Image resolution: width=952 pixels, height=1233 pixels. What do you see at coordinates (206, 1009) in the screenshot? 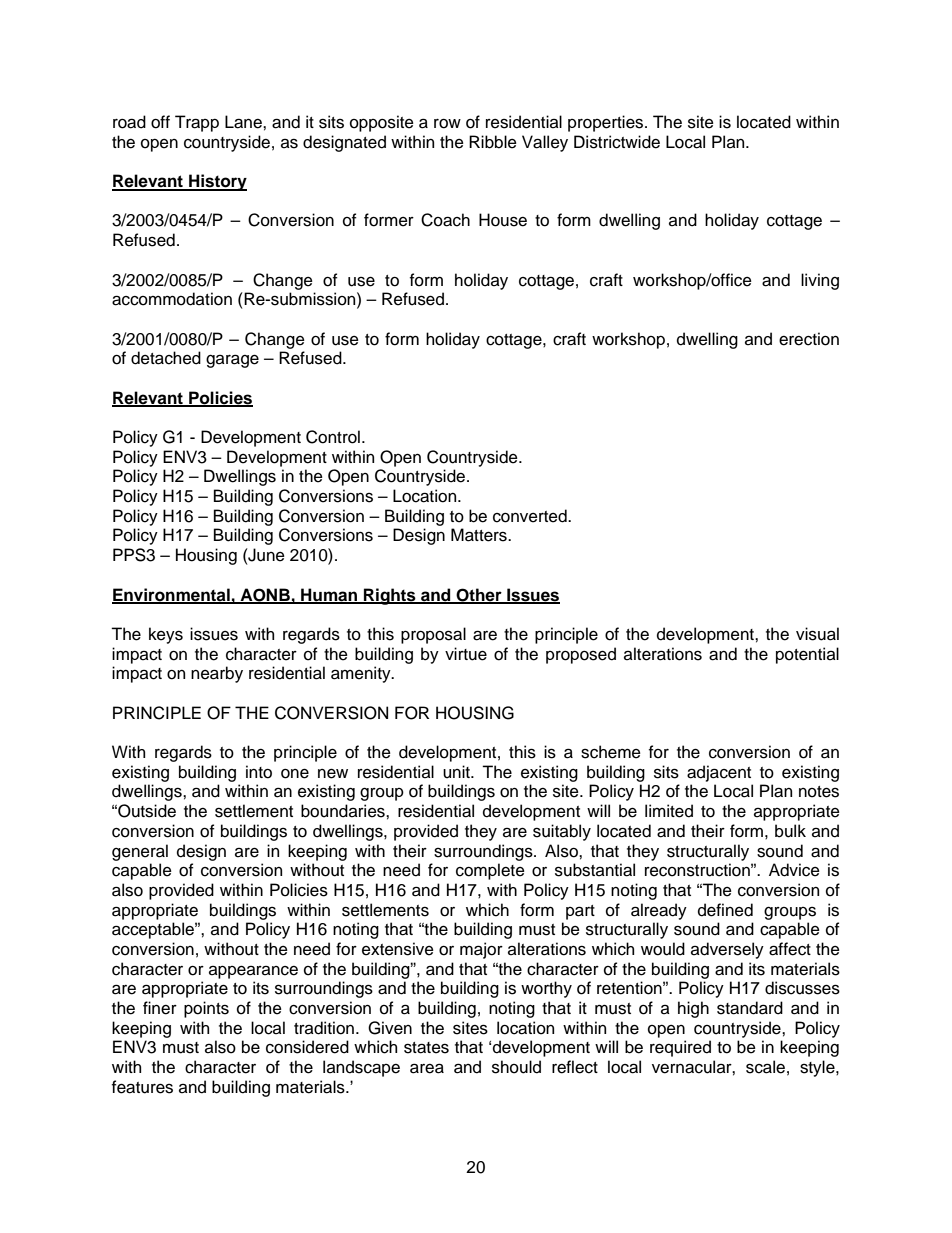
I see `points` at bounding box center [206, 1009].
